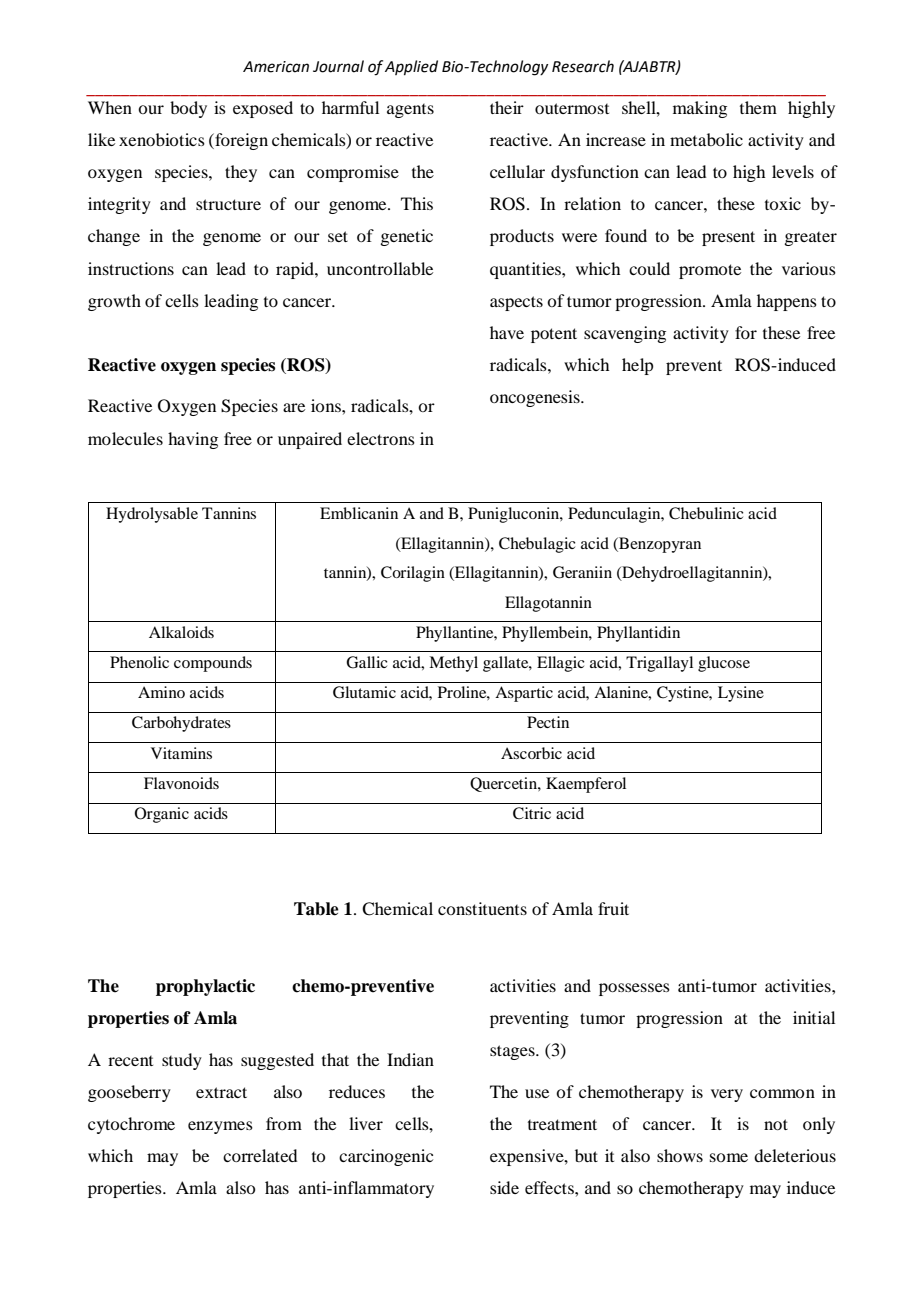  Describe the element at coordinates (729, 1157) in the screenshot. I see `some` at that location.
